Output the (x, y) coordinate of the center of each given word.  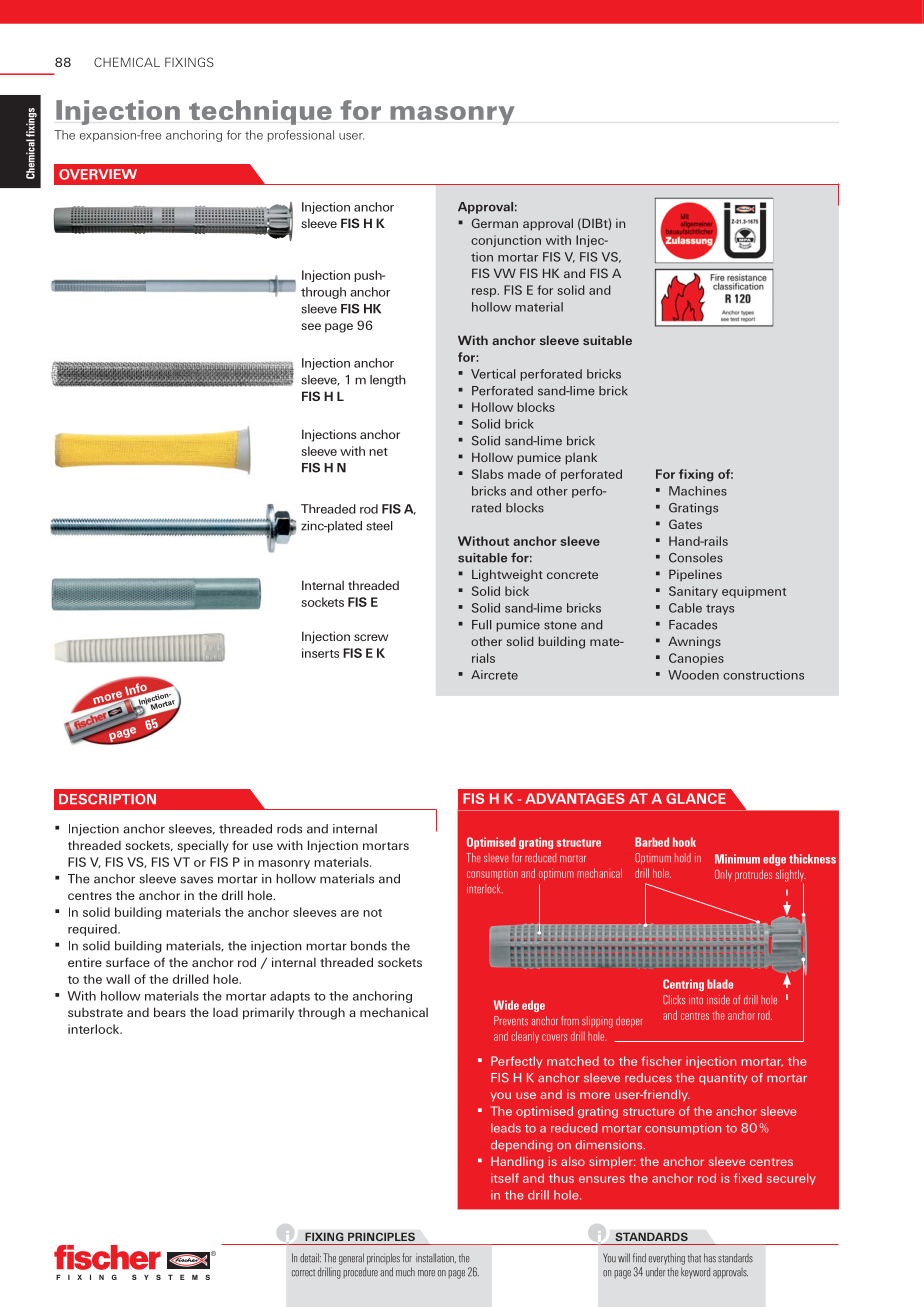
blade (720, 984)
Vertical (493, 374)
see (311, 326)
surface (128, 962)
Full (481, 625)
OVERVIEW (98, 174)
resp (485, 292)
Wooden (693, 675)
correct (303, 1273)
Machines (698, 491)
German (495, 223)
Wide (506, 1005)
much (405, 1272)
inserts (320, 653)
